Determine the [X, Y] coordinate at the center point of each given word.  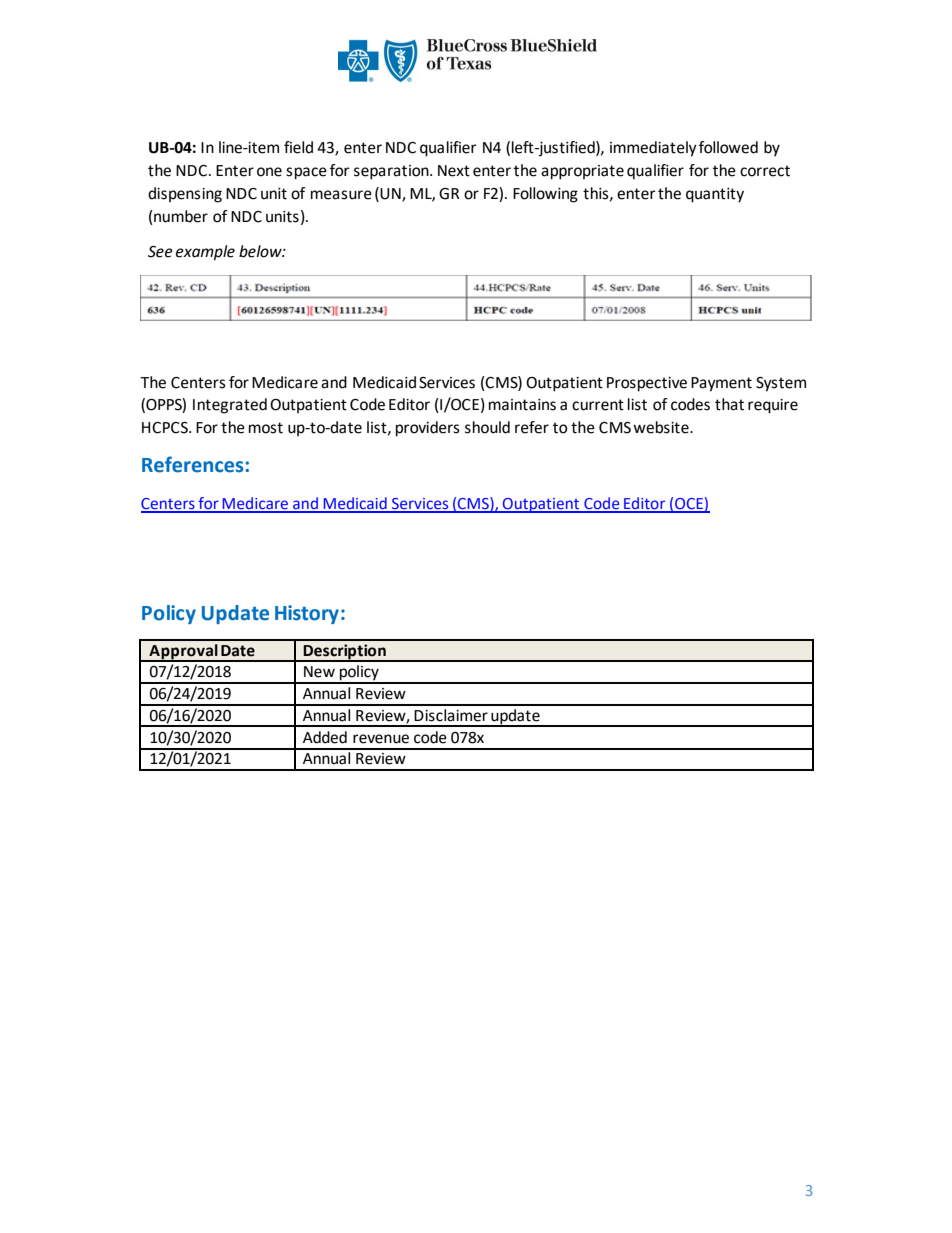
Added [325, 737]
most [266, 428]
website [662, 427]
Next [454, 171]
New [319, 672]
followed [728, 147]
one [269, 172]
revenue [381, 739]
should [487, 427]
